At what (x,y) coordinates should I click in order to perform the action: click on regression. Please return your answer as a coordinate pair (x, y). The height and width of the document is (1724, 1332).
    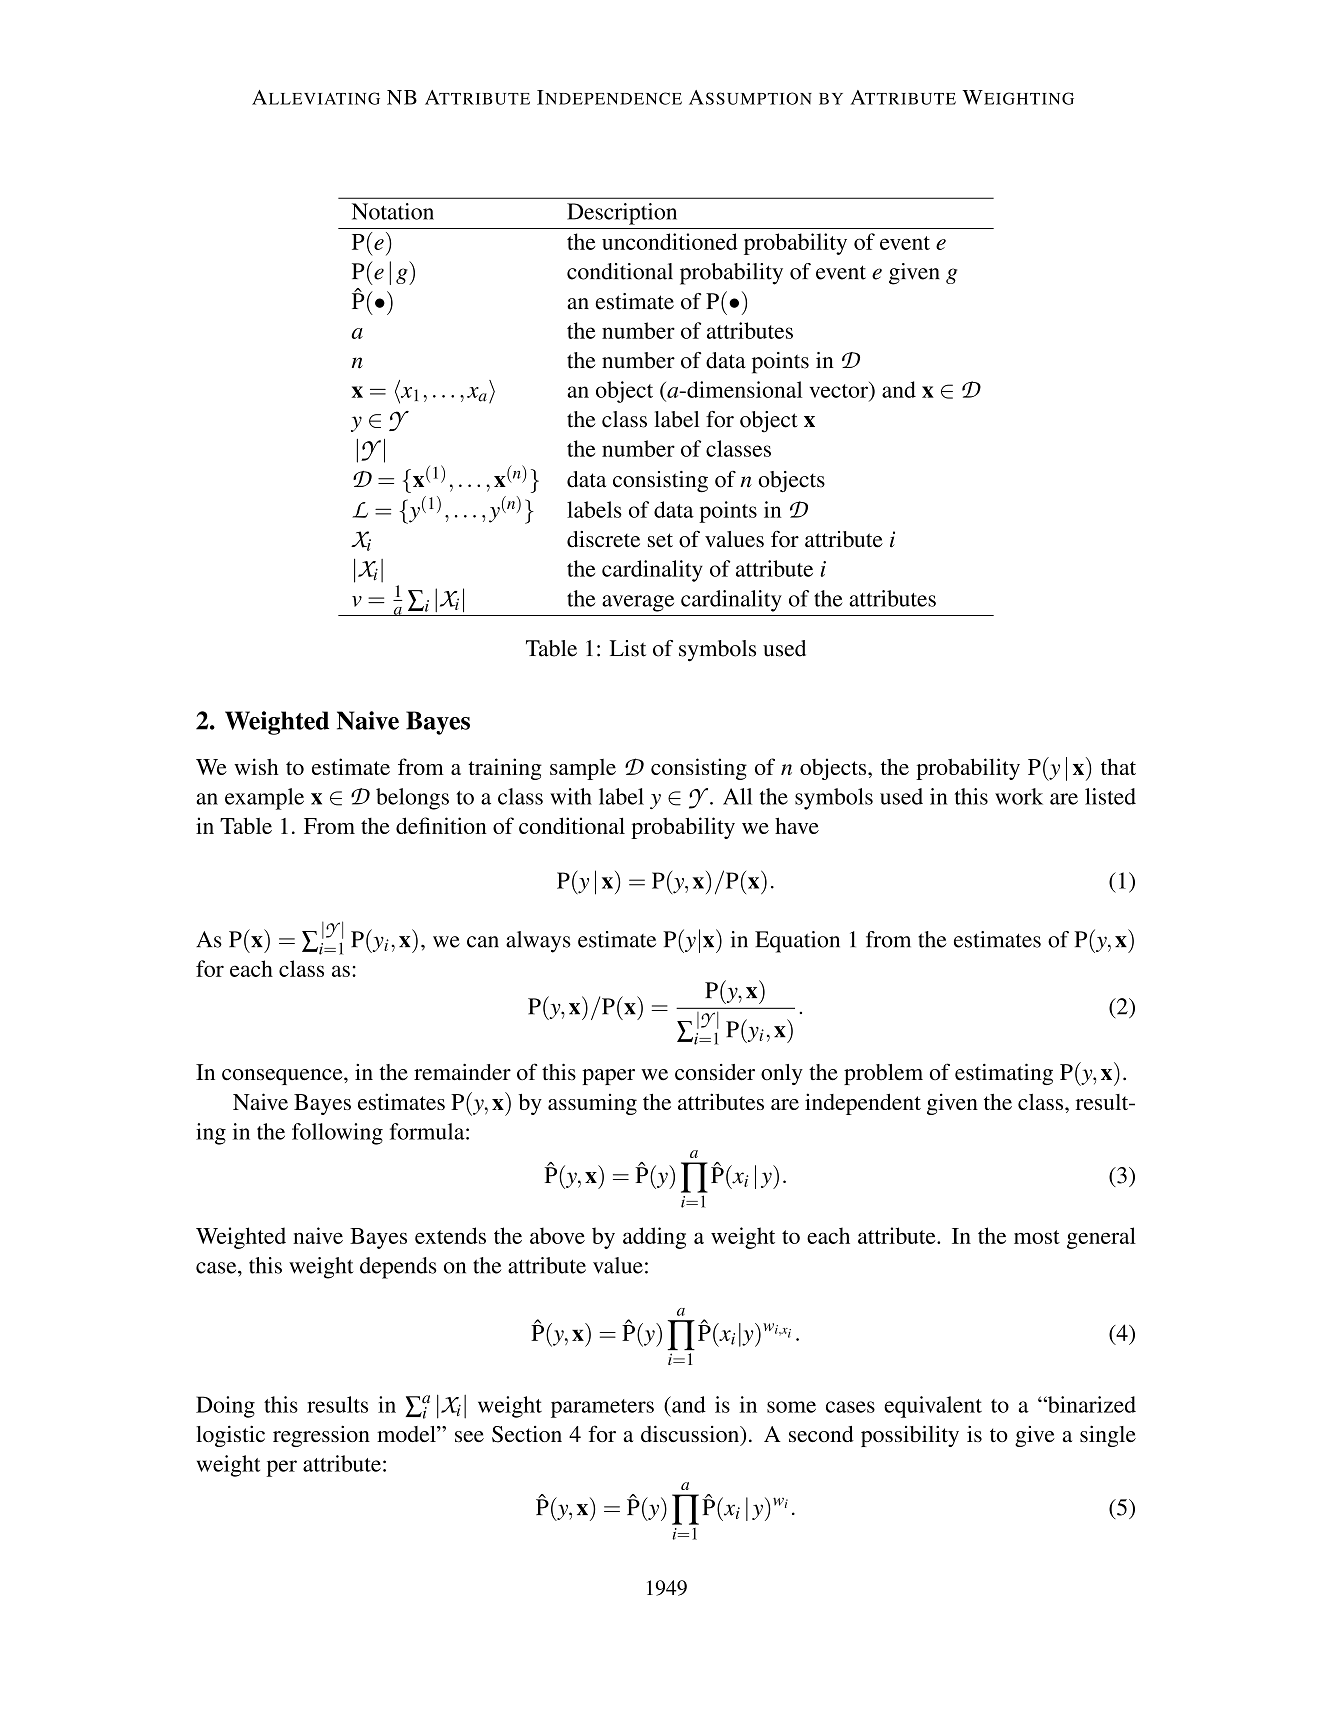
    Looking at the image, I should click on (321, 1436).
